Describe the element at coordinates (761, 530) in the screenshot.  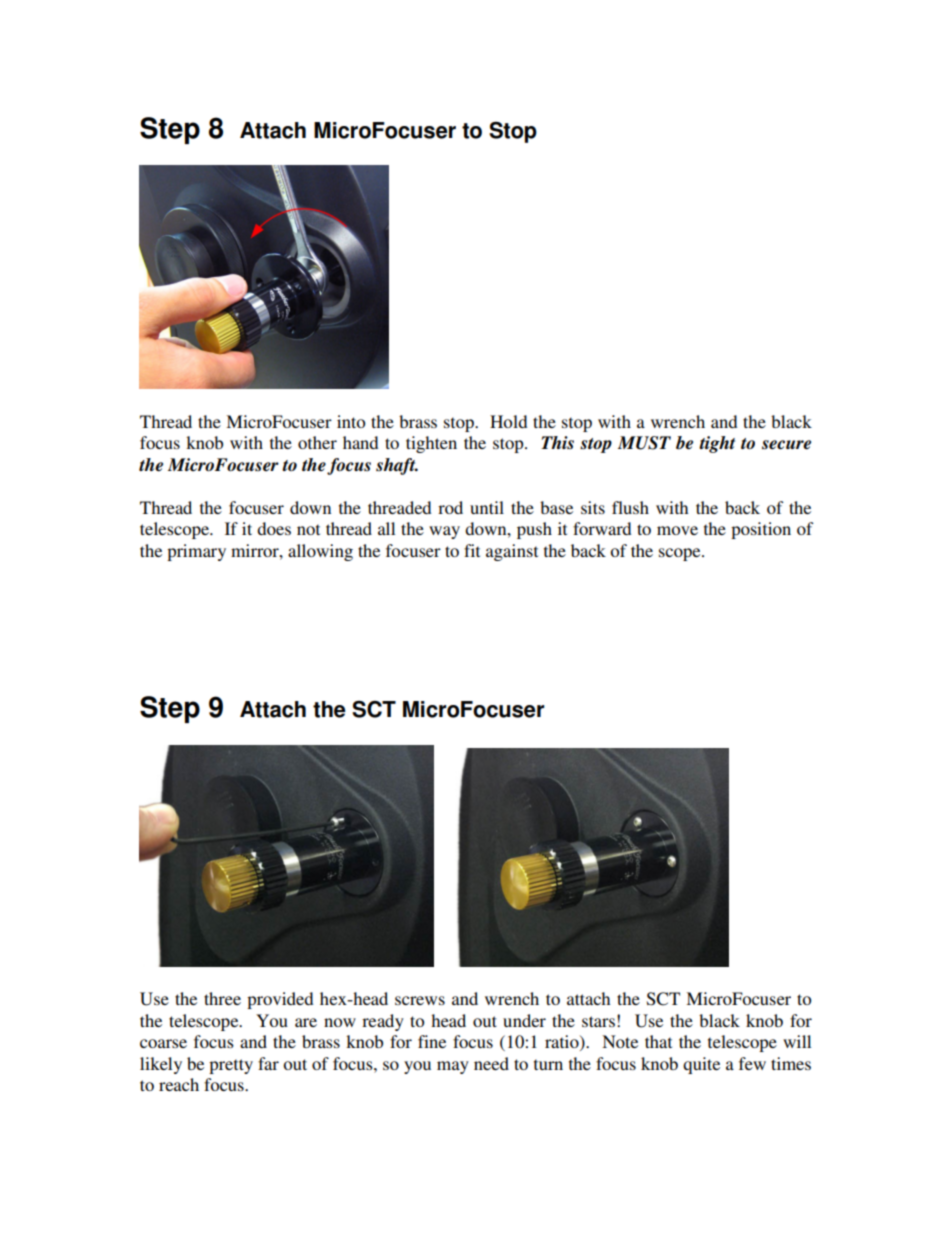
I see `position` at that location.
